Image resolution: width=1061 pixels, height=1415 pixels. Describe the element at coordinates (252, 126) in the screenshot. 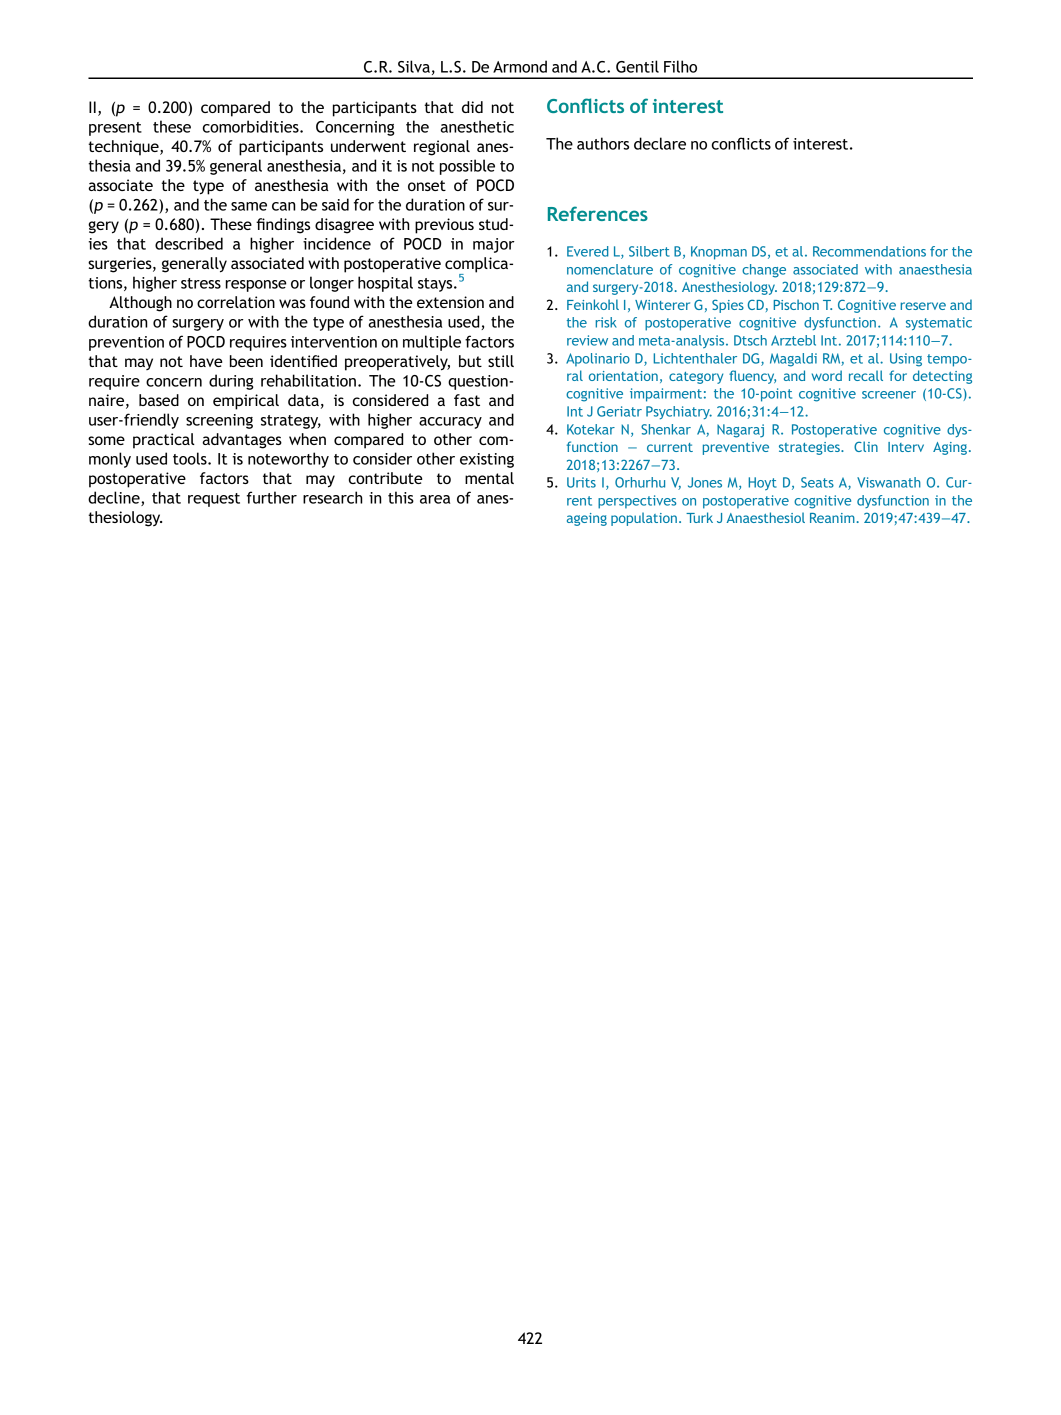

I see `comorbidities` at that location.
